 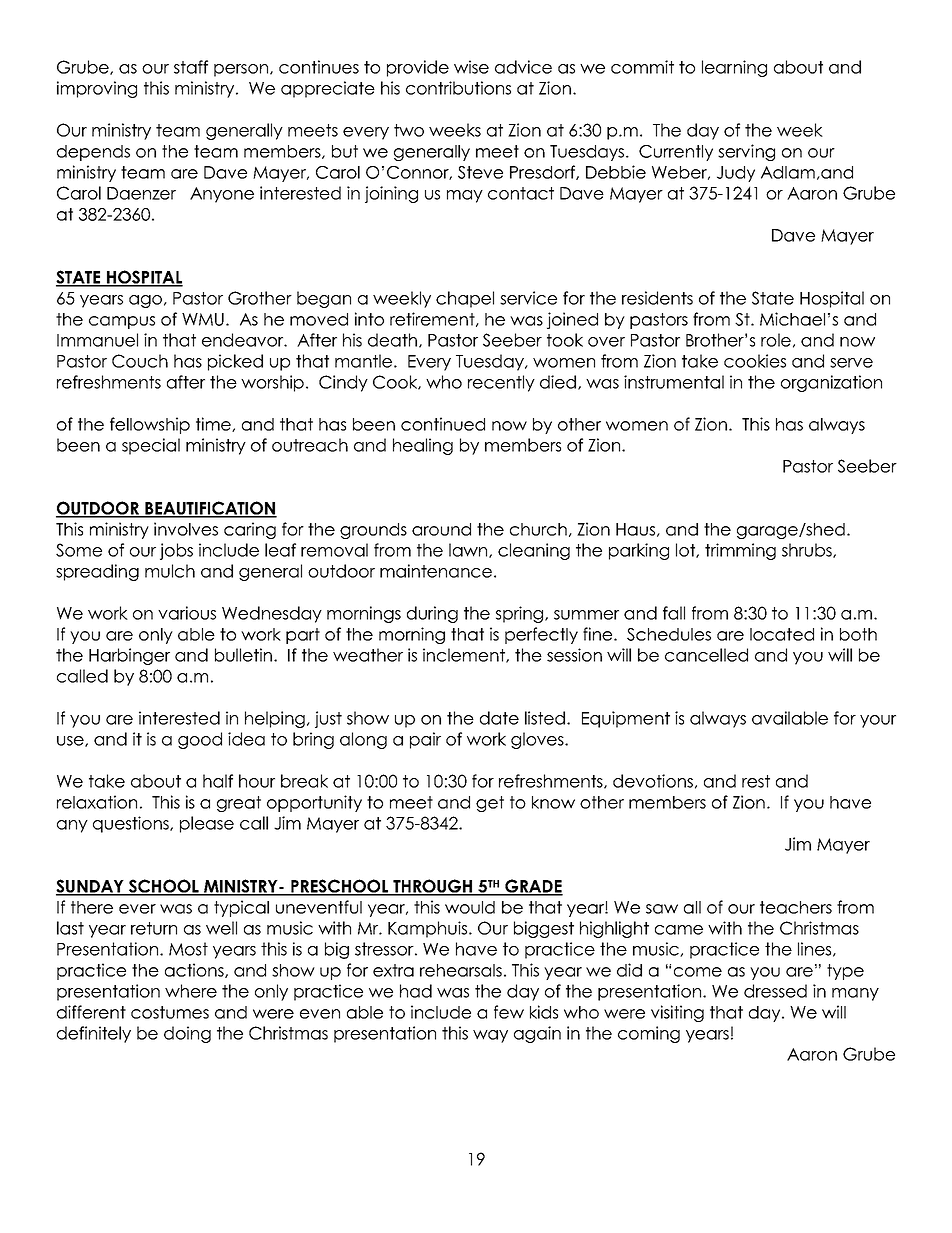 What do you see at coordinates (170, 1012) in the screenshot?
I see `costumes` at bounding box center [170, 1012].
